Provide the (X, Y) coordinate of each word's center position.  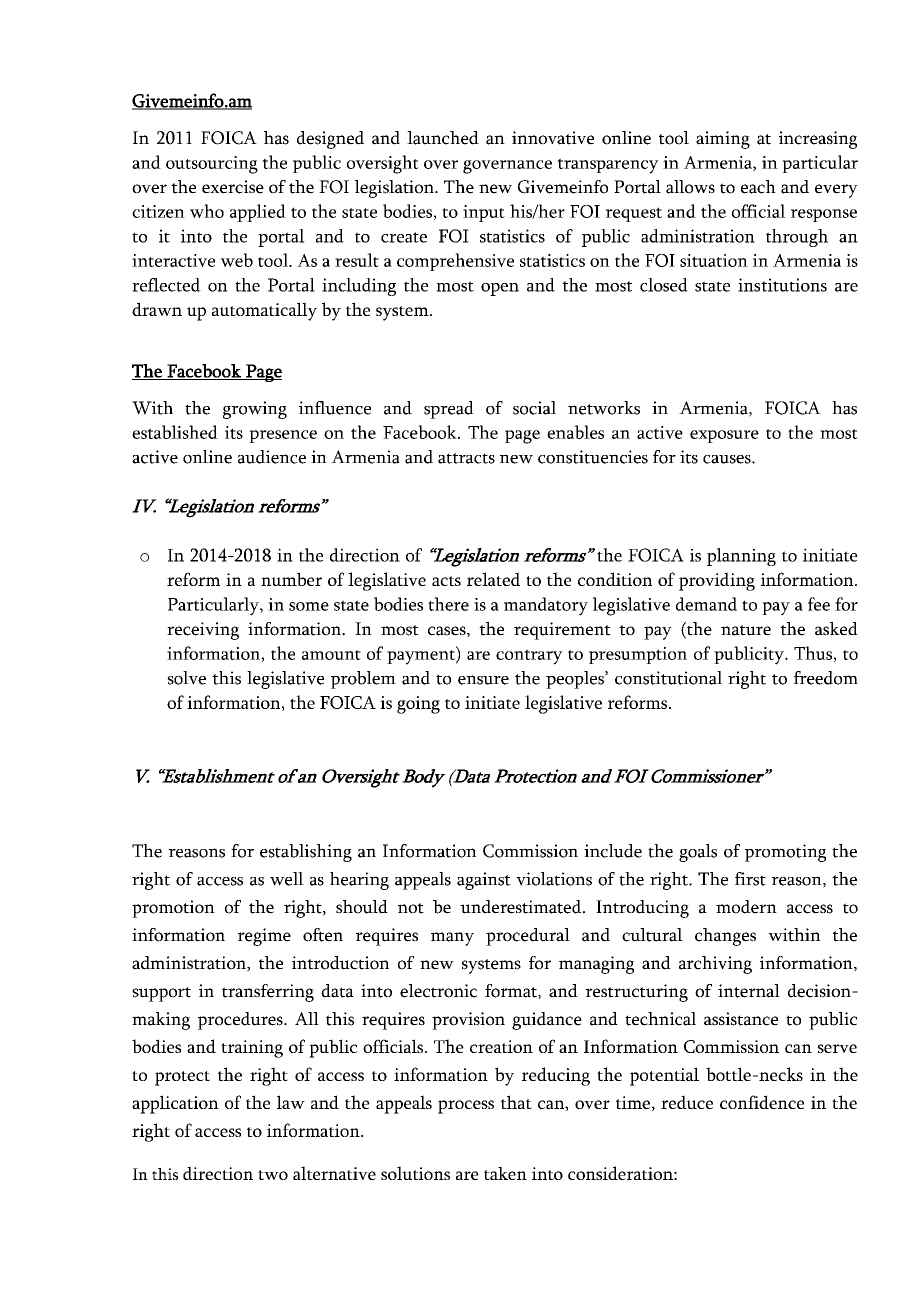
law (291, 1102)
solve (186, 678)
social (534, 408)
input (484, 213)
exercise (233, 187)
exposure (724, 436)
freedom (825, 678)
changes (725, 937)
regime (264, 937)
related (493, 579)
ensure (483, 680)
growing (255, 410)
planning (741, 557)
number (291, 579)
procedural (528, 937)
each (758, 187)
